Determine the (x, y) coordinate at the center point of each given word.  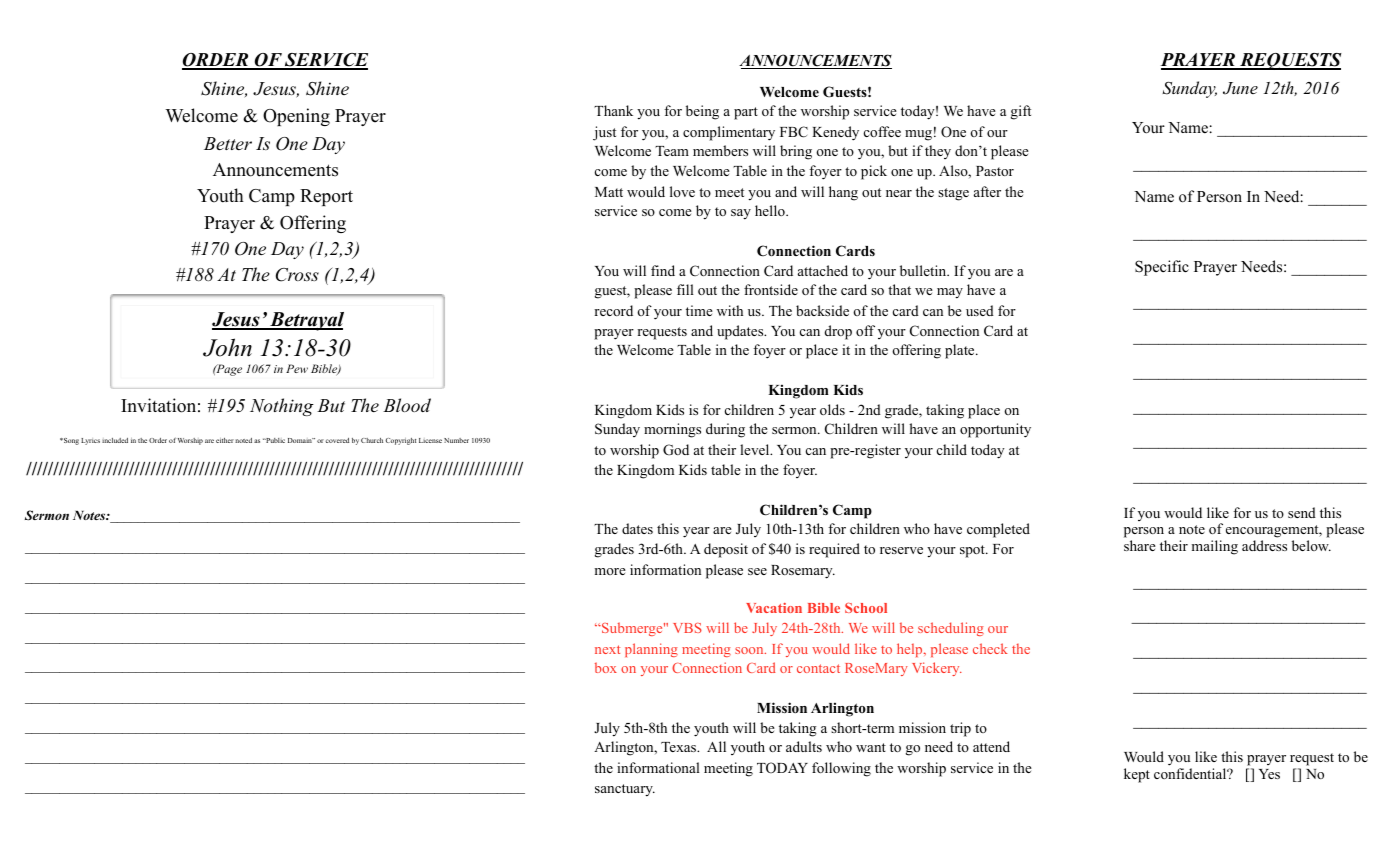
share (1140, 545)
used (980, 310)
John (227, 347)
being (702, 112)
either (225, 440)
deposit (726, 550)
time (699, 310)
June (1240, 88)
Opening (296, 117)
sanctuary (625, 790)
